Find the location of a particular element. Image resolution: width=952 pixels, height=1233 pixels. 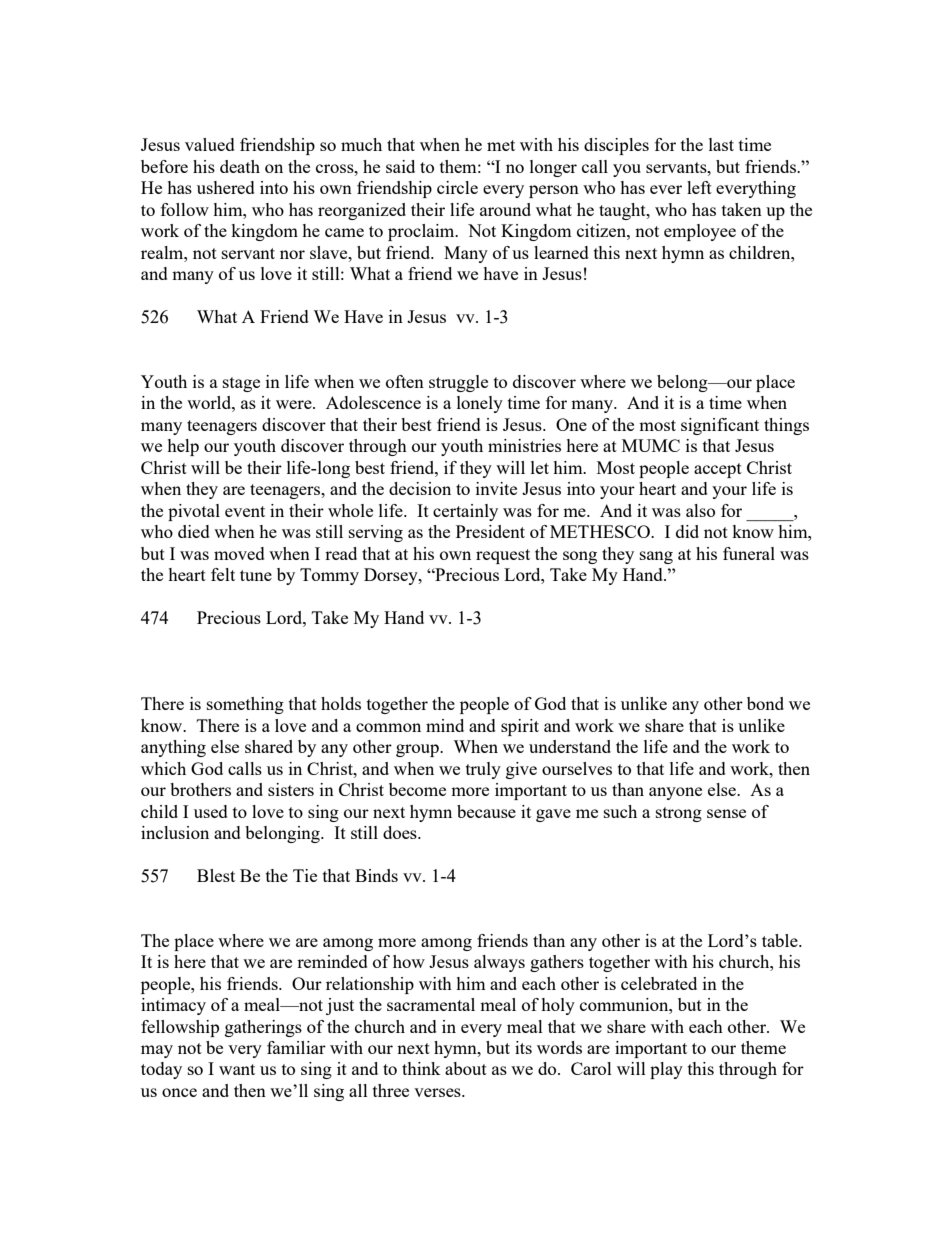

left is located at coordinates (699, 187).
